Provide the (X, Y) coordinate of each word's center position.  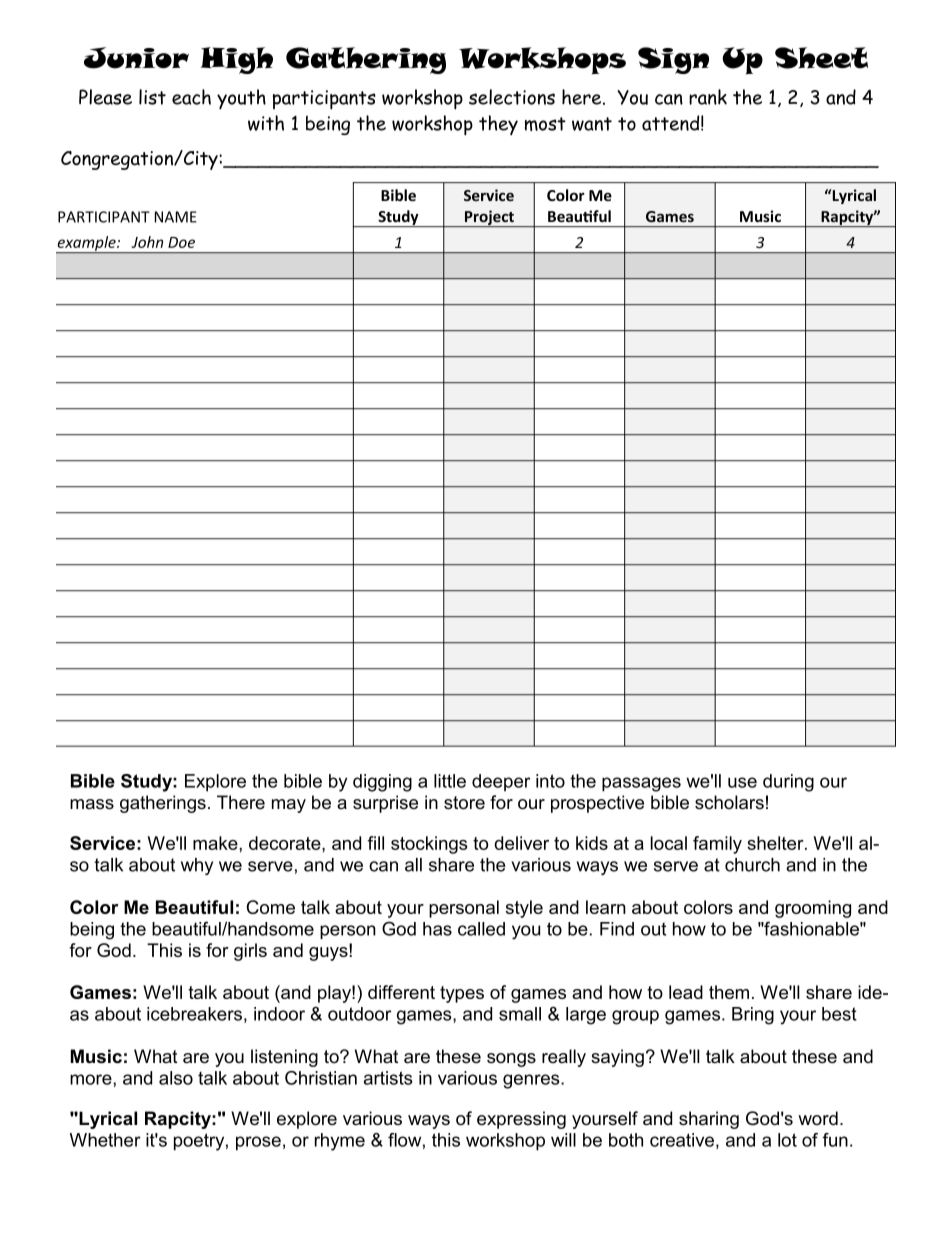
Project (489, 218)
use (742, 782)
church (752, 865)
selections (512, 97)
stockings (429, 845)
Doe (181, 242)
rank (708, 97)
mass (92, 804)
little (450, 781)
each (191, 97)
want (592, 124)
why (197, 866)
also (176, 1078)
